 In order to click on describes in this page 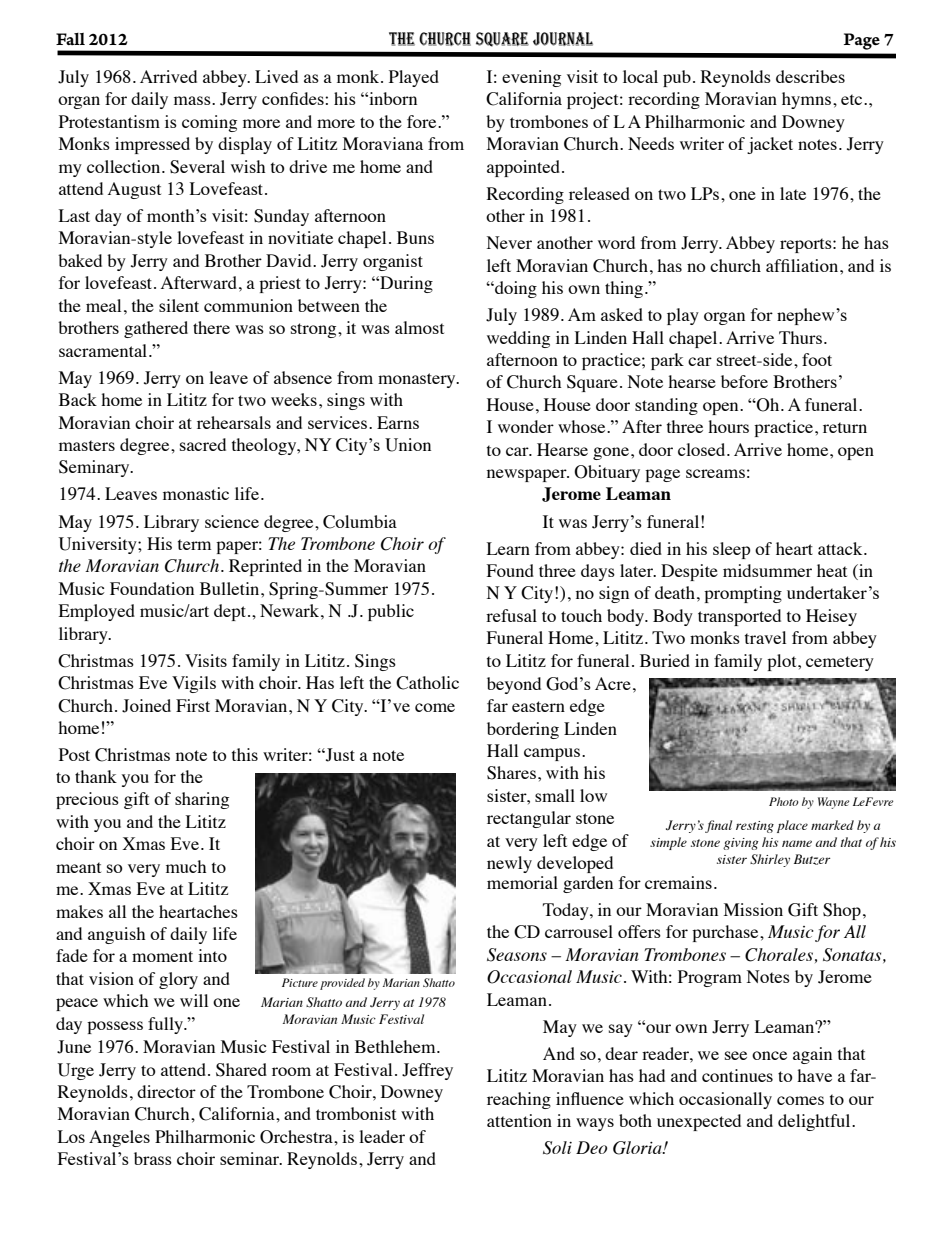, I will do `click(810, 76)`.
